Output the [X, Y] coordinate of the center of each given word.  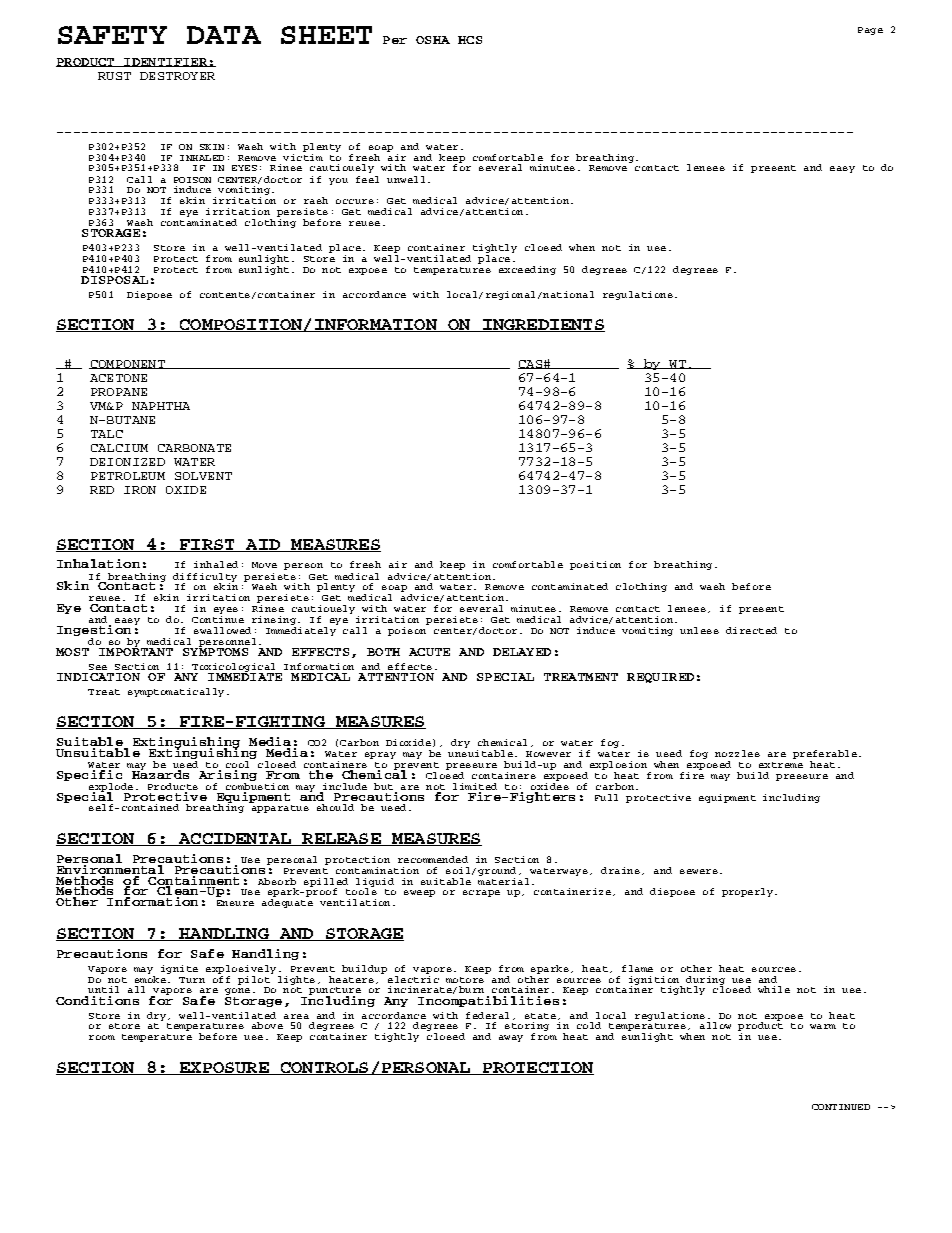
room [102, 1037]
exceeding [527, 270]
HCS [470, 40]
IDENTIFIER [165, 62]
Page [870, 31]
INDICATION [98, 677]
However [548, 754]
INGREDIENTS [543, 325]
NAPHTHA [161, 406]
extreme [781, 765]
